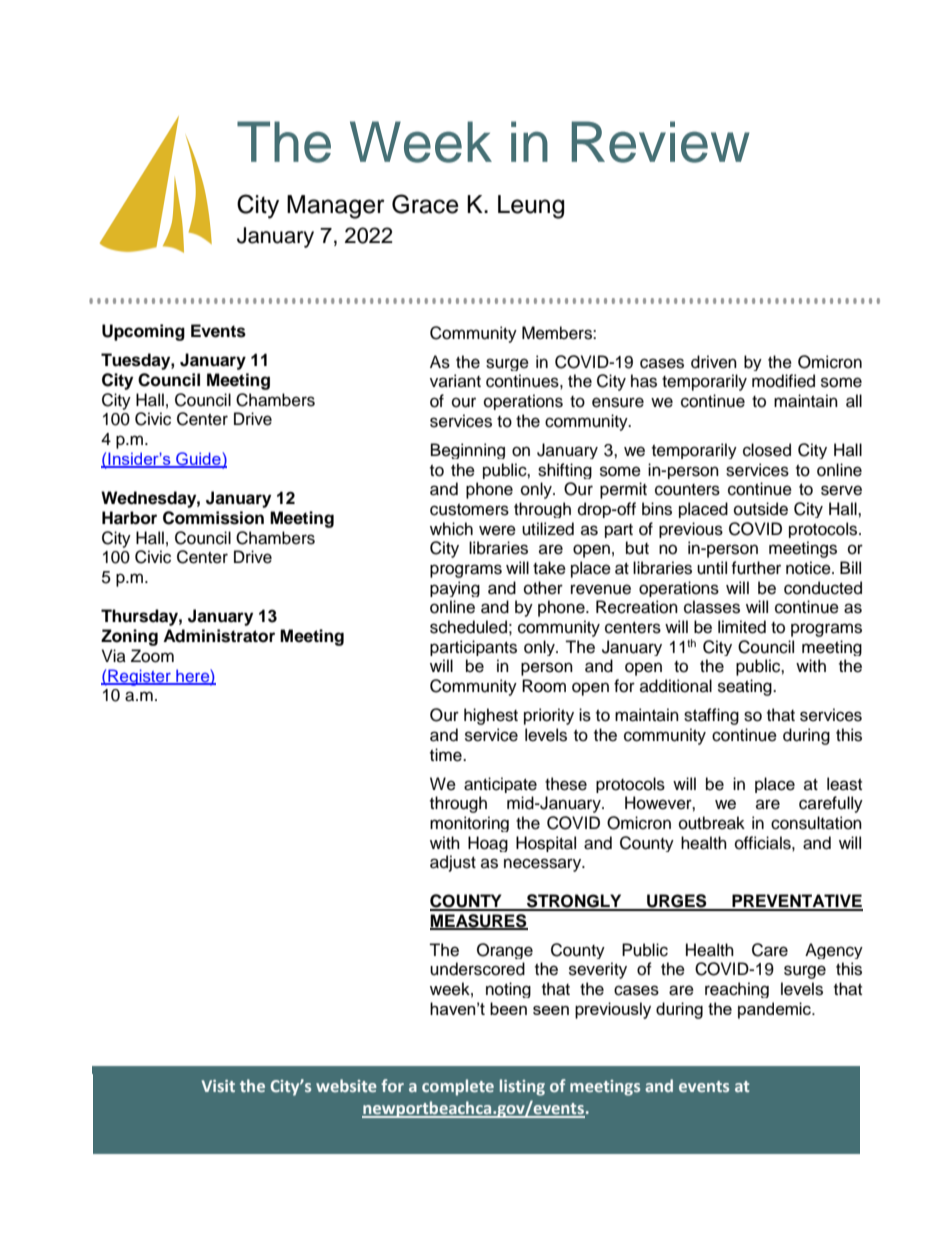 This screenshot has width=952, height=1233. I want to click on Administrator, so click(219, 636).
